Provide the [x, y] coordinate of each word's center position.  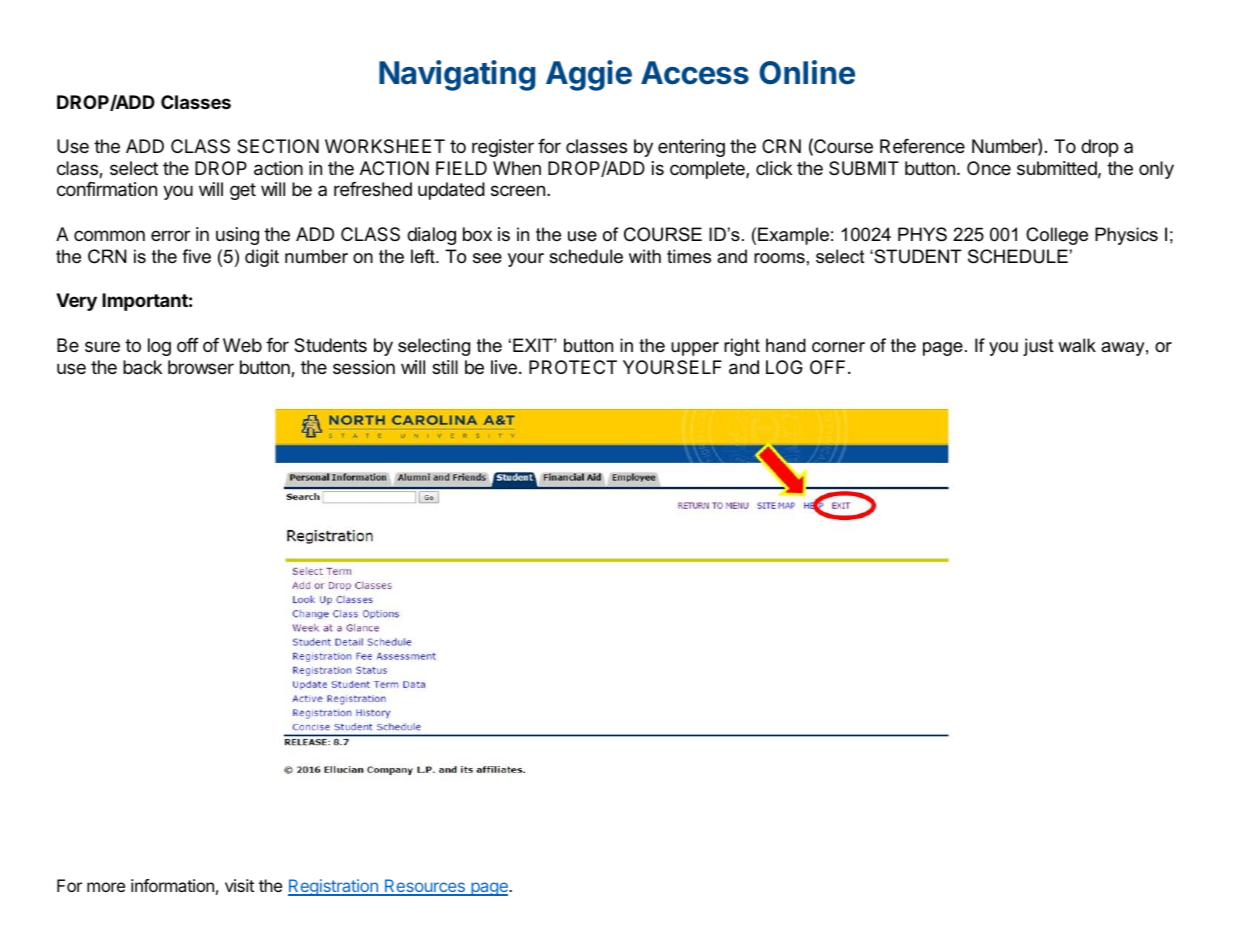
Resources [425, 887]
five [196, 256]
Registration [334, 887]
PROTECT [573, 367]
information [172, 885]
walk [1077, 345]
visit [239, 885]
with [645, 256]
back [142, 367]
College [1057, 236]
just [1038, 347]
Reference [922, 146]
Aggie [589, 75]
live [504, 367]
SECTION [278, 146]
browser [201, 367]
